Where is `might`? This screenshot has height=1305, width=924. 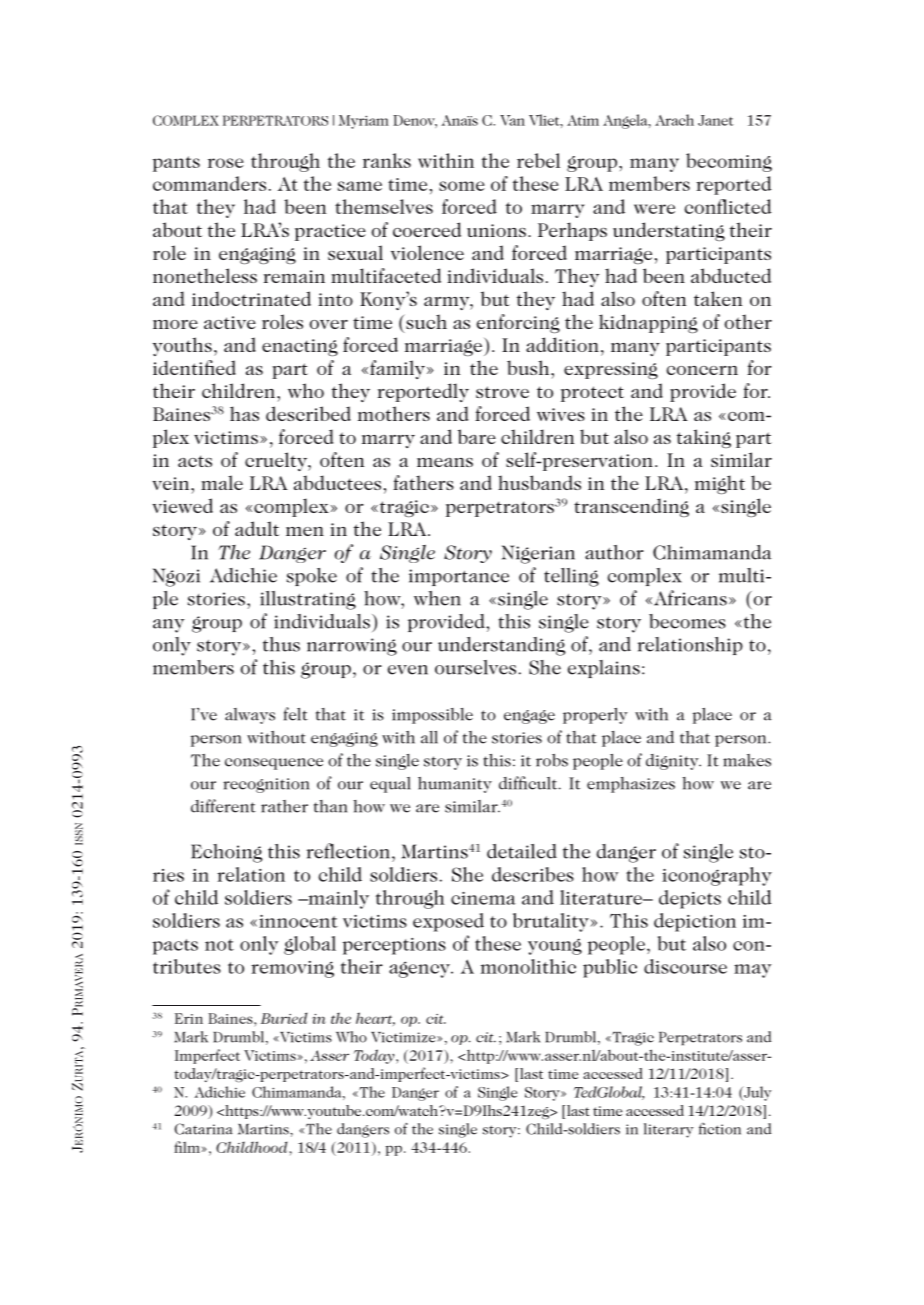 might is located at coordinates (720, 484).
